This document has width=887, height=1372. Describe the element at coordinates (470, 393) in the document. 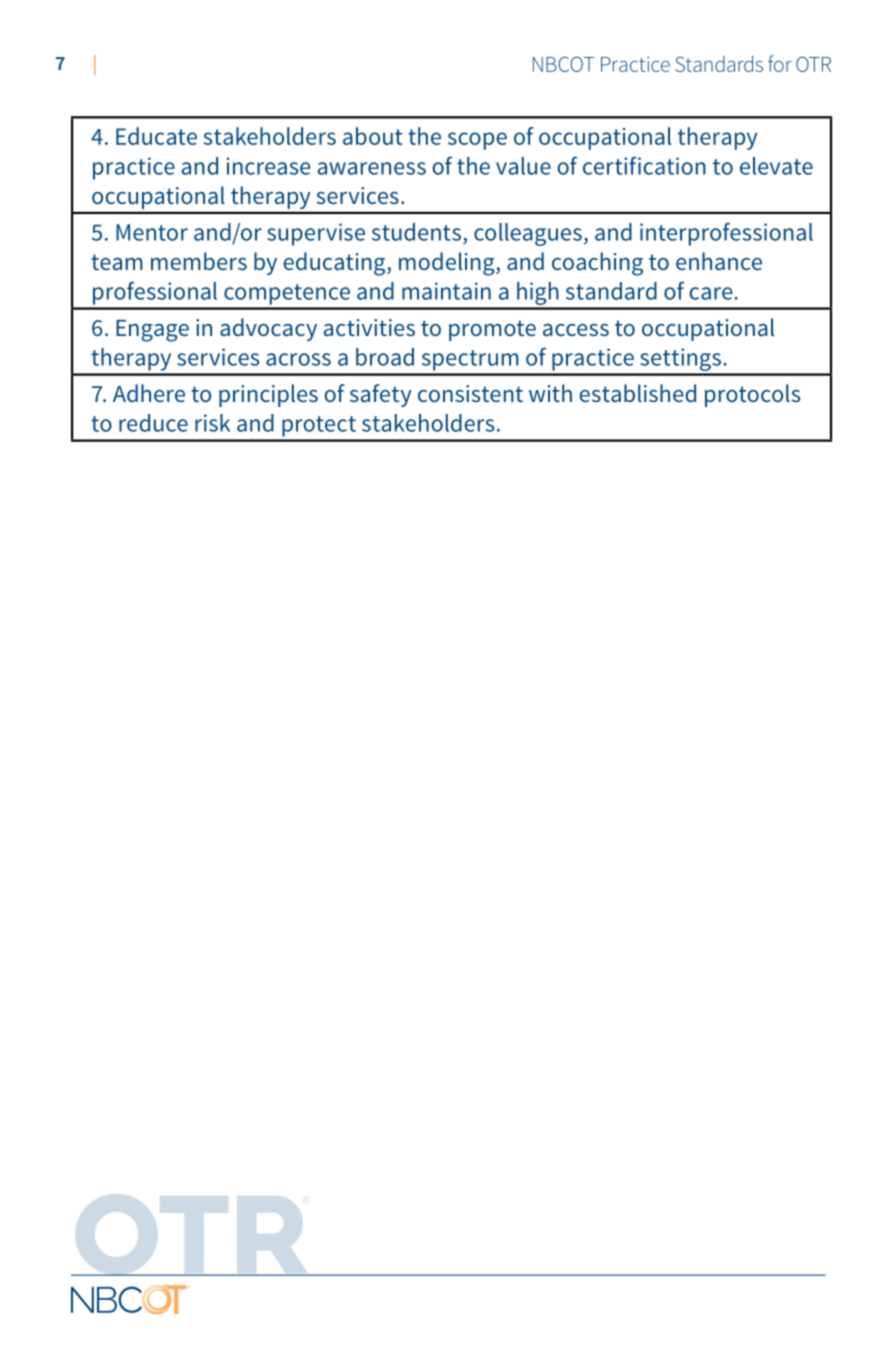

I see `consistent` at that location.
